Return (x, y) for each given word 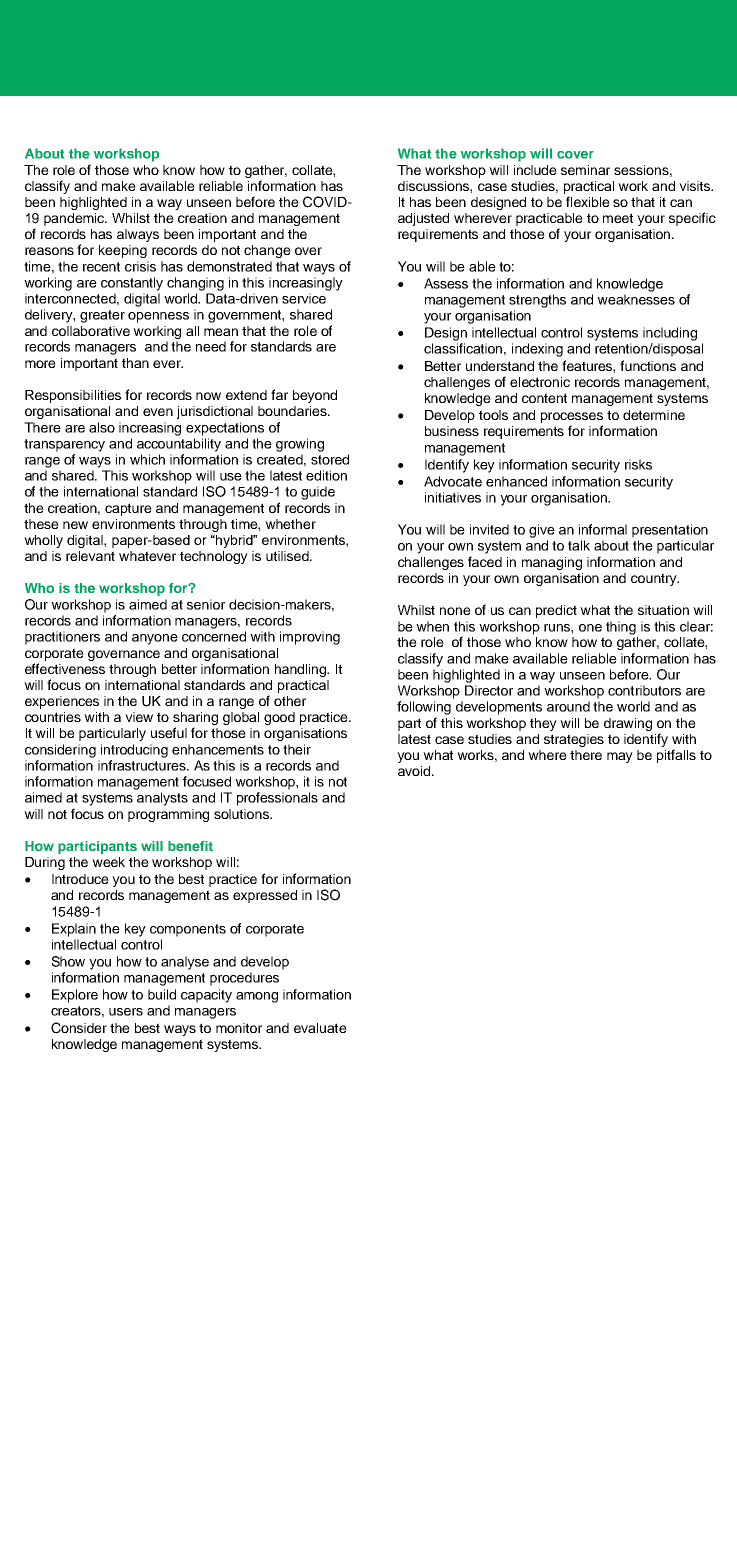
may (620, 757)
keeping (123, 251)
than (135, 363)
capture (128, 509)
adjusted (423, 219)
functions (648, 365)
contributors (644, 690)
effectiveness (65, 668)
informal (603, 529)
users (126, 1012)
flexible (588, 201)
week (108, 862)
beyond (315, 396)
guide (318, 493)
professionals (277, 799)
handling (302, 670)
